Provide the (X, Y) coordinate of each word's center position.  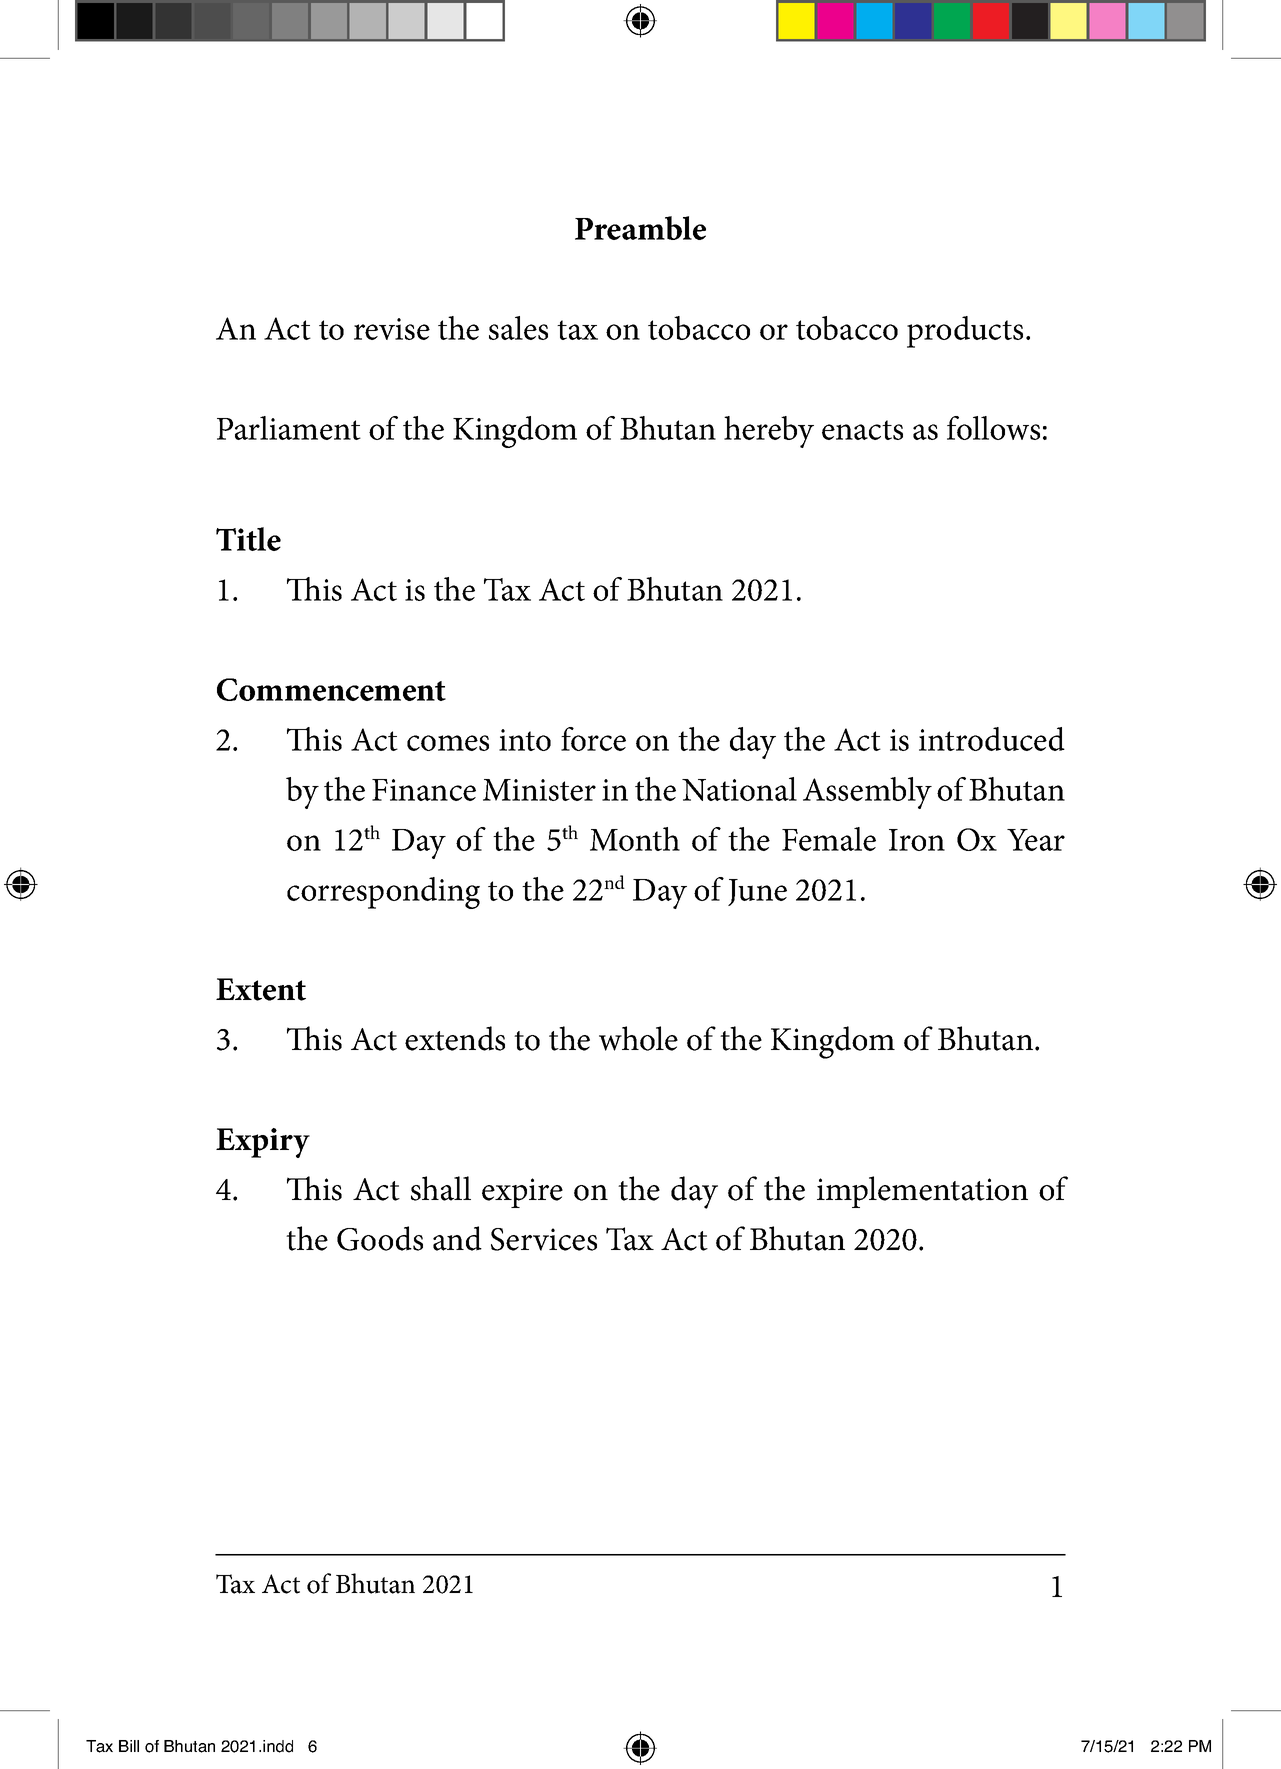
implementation (922, 1192)
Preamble (640, 228)
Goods (380, 1238)
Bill (129, 1746)
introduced (992, 739)
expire (522, 1193)
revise (392, 329)
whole (638, 1038)
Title (248, 539)
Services (544, 1239)
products (965, 332)
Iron (917, 840)
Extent (261, 989)
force (593, 739)
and (457, 1238)
